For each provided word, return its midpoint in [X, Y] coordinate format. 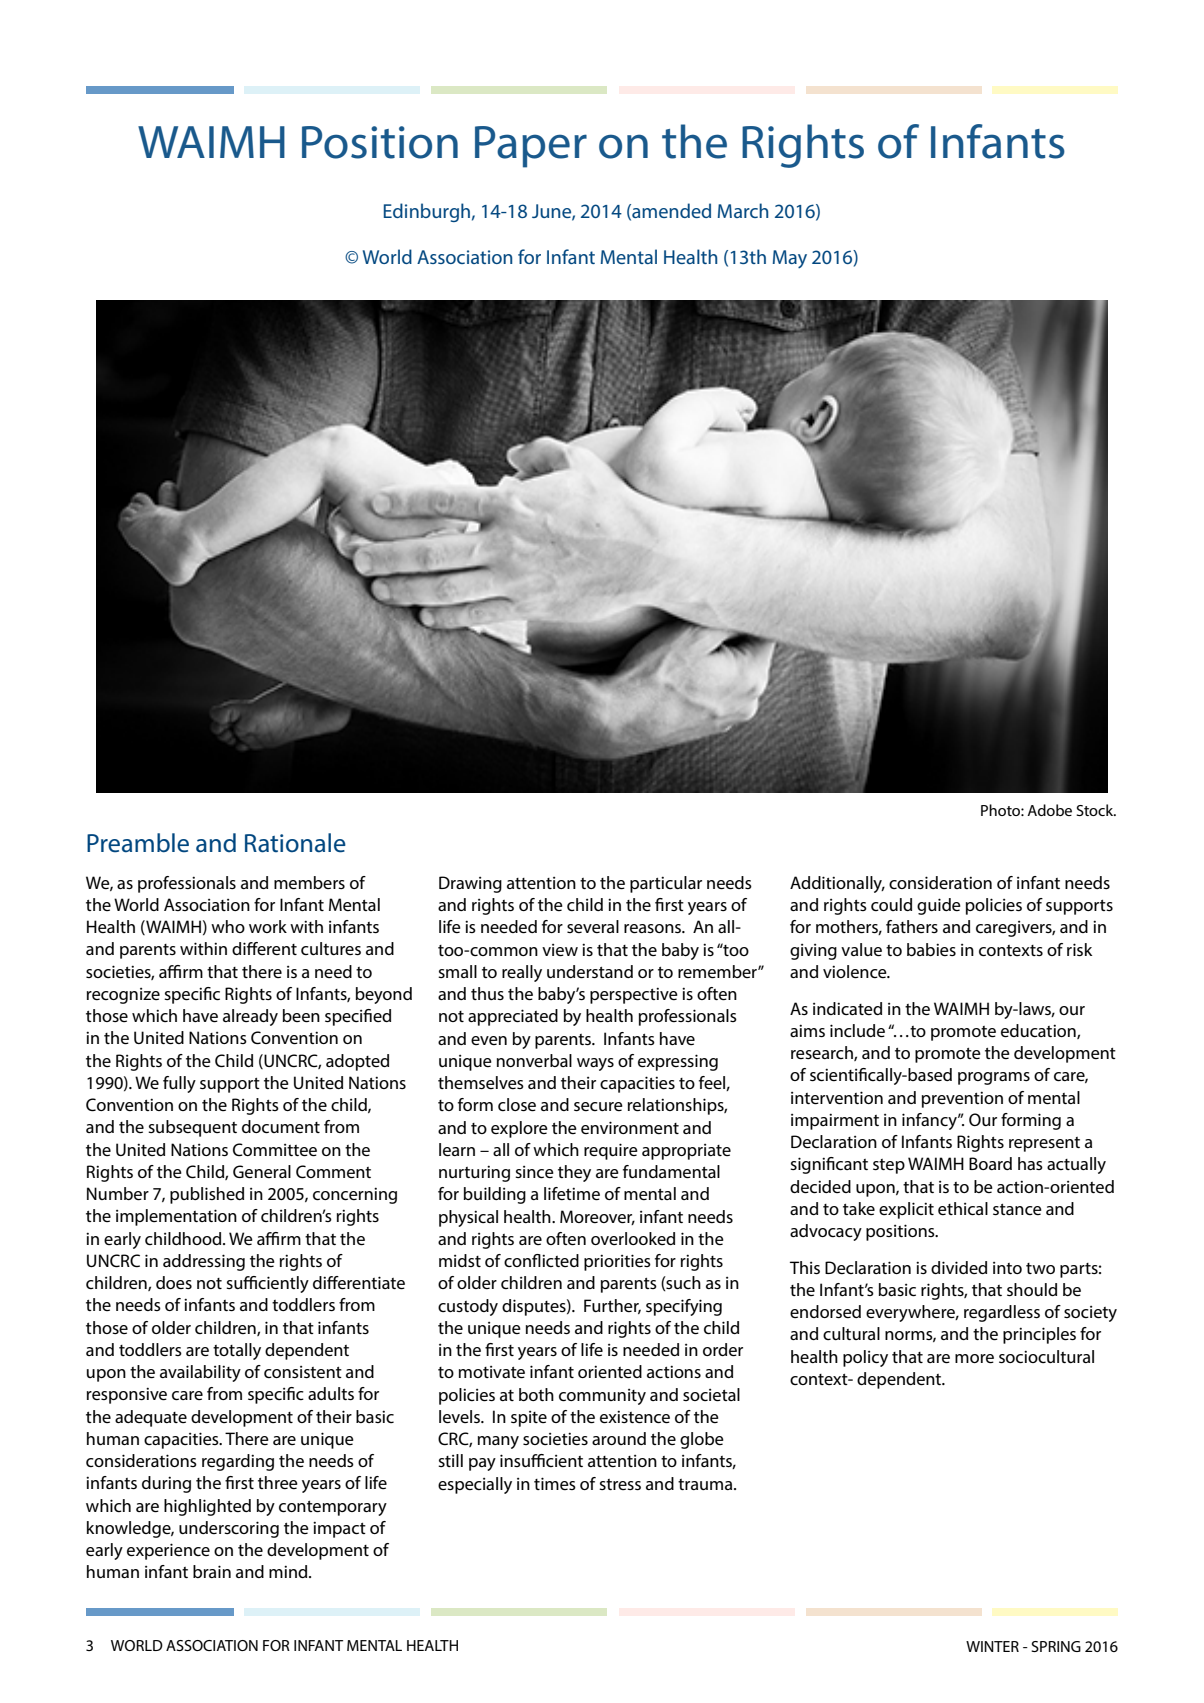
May [790, 259]
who [228, 926]
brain [212, 1571]
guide [939, 906]
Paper [531, 147]
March [743, 210]
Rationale [295, 843]
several [593, 926]
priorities [617, 1262]
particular [666, 884]
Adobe [1049, 810]
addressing [204, 1262]
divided [959, 1267]
